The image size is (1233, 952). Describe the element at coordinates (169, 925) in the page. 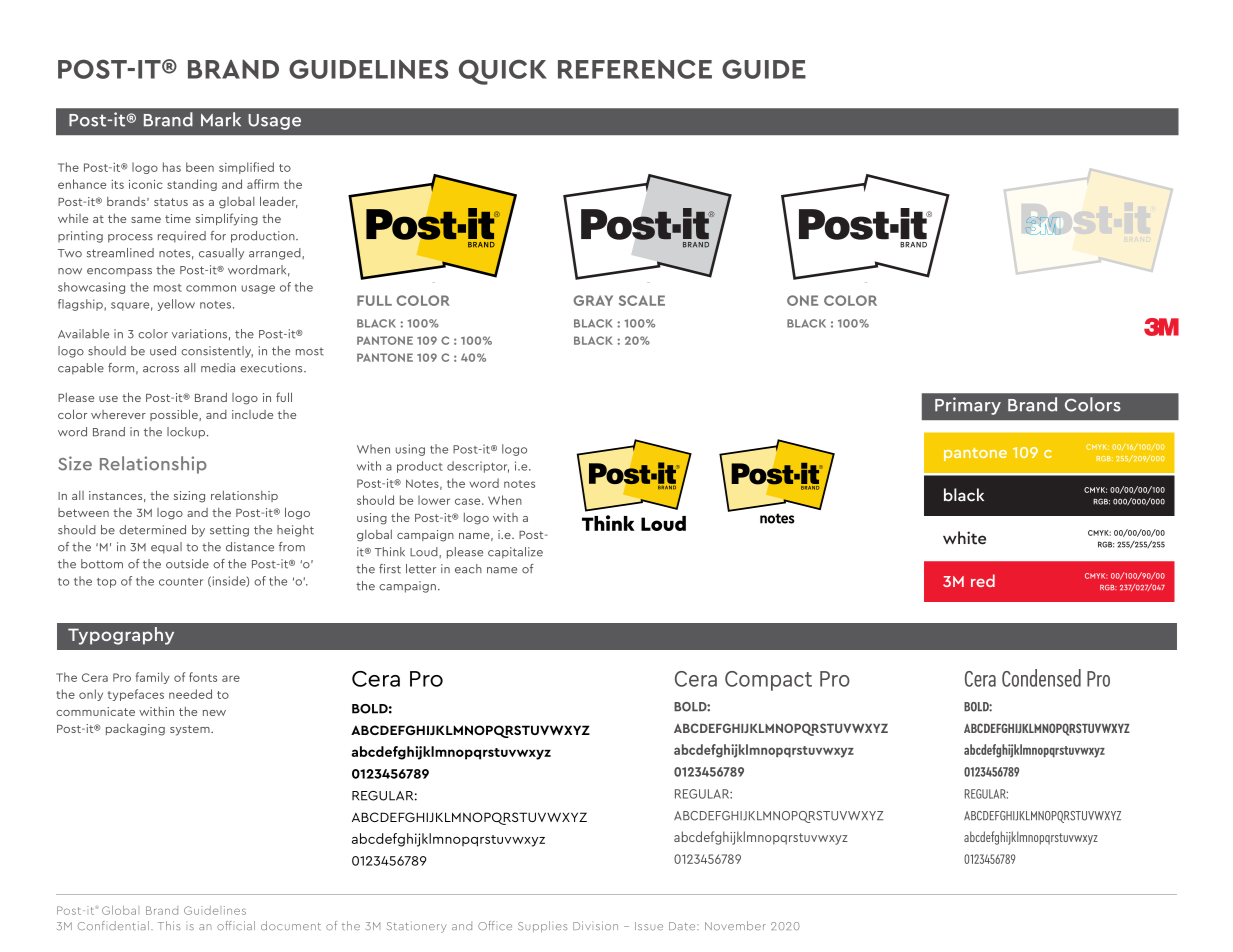

I see `This` at that location.
